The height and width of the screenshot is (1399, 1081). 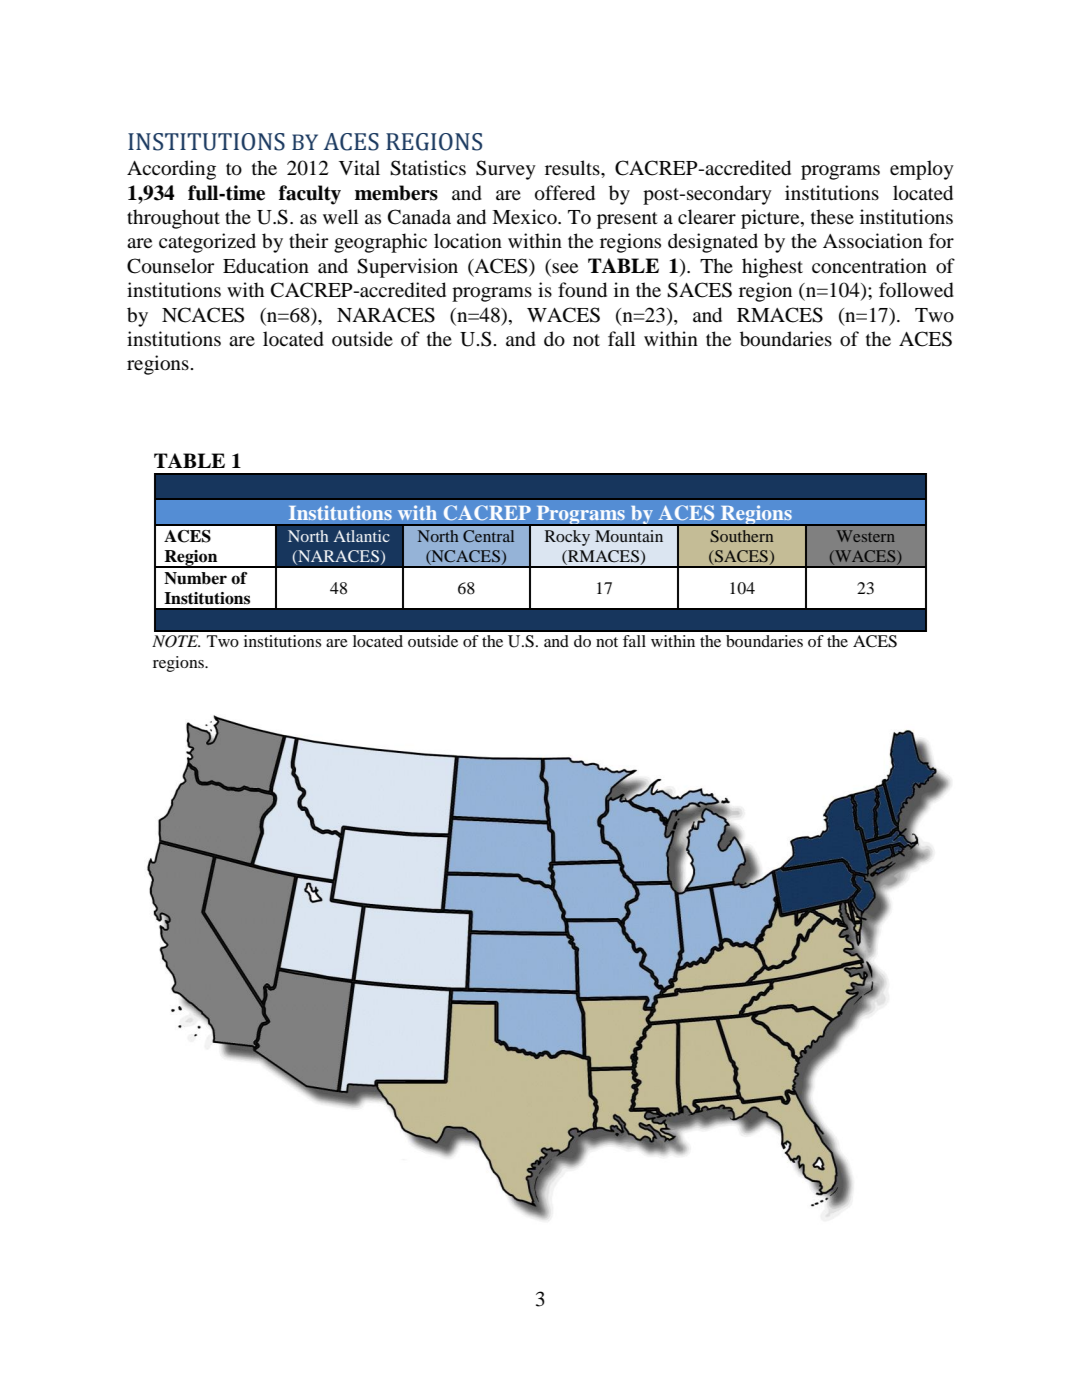 I want to click on Education, so click(x=266, y=266).
